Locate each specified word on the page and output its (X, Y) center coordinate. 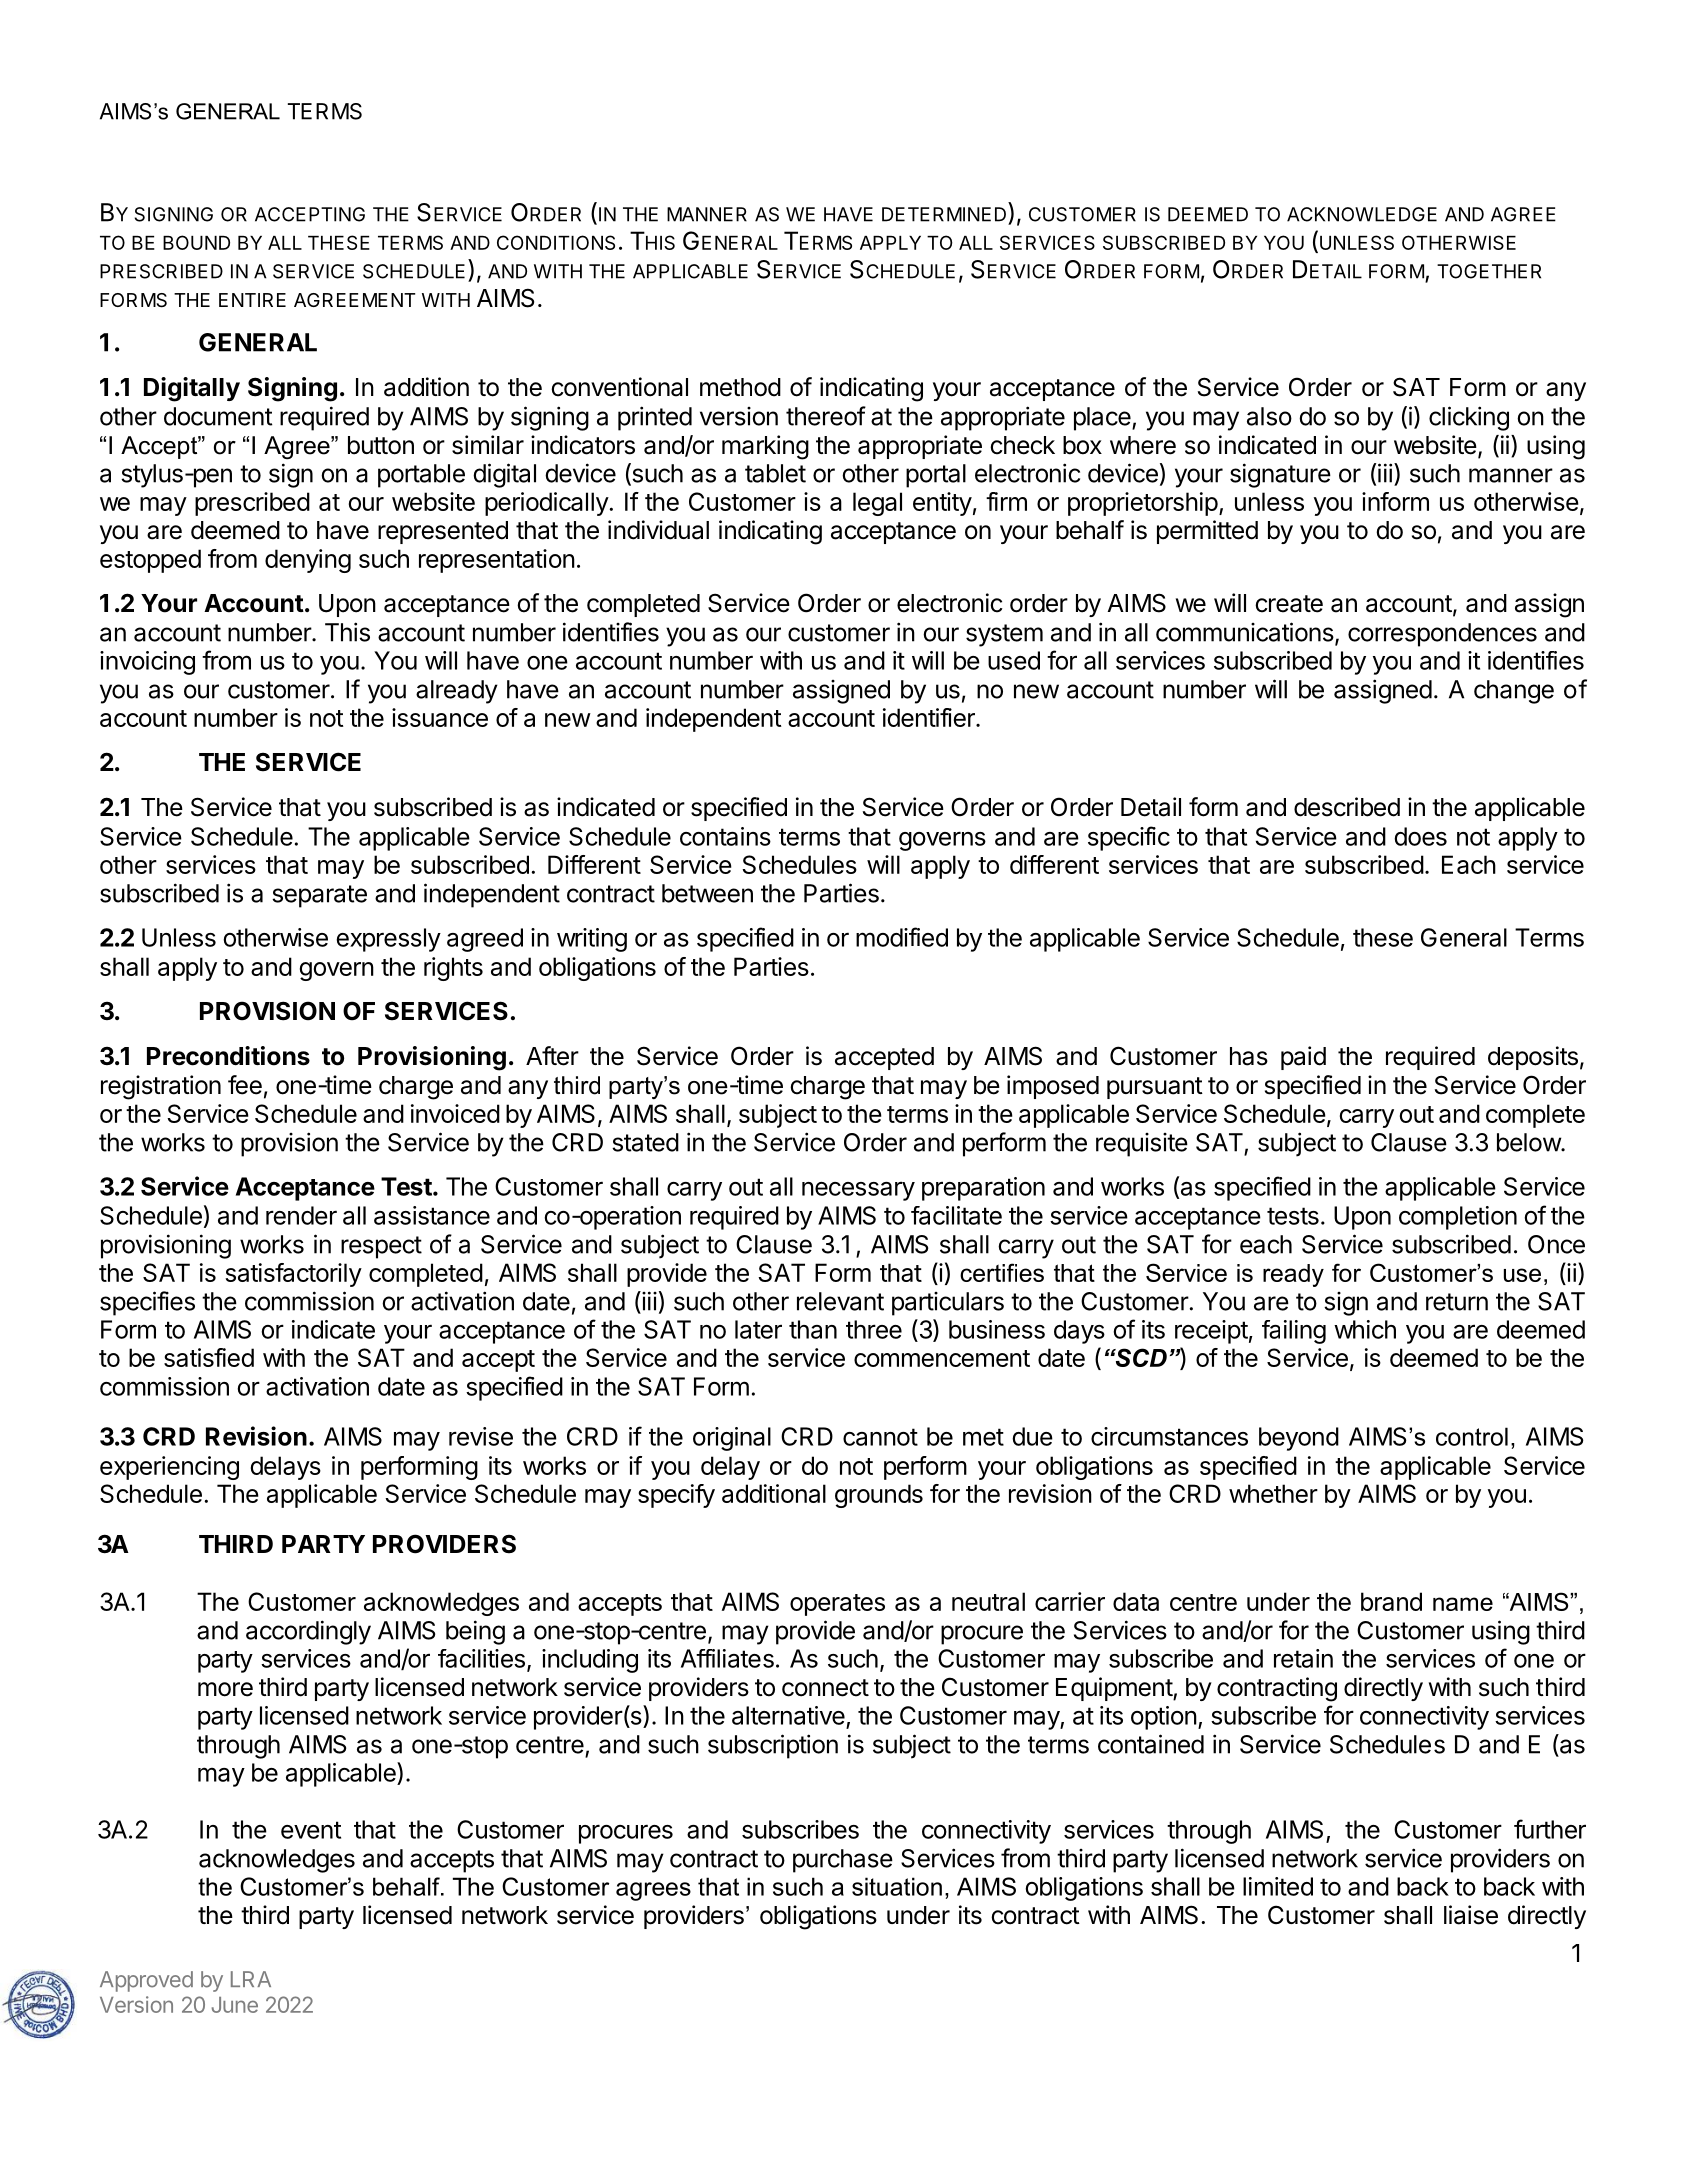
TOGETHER (1489, 271)
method (740, 387)
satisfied (209, 1357)
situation (897, 1886)
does (1420, 836)
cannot (880, 1437)
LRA (251, 1979)
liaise (1471, 1915)
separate (319, 896)
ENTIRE (252, 300)
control (1472, 1436)
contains (725, 836)
